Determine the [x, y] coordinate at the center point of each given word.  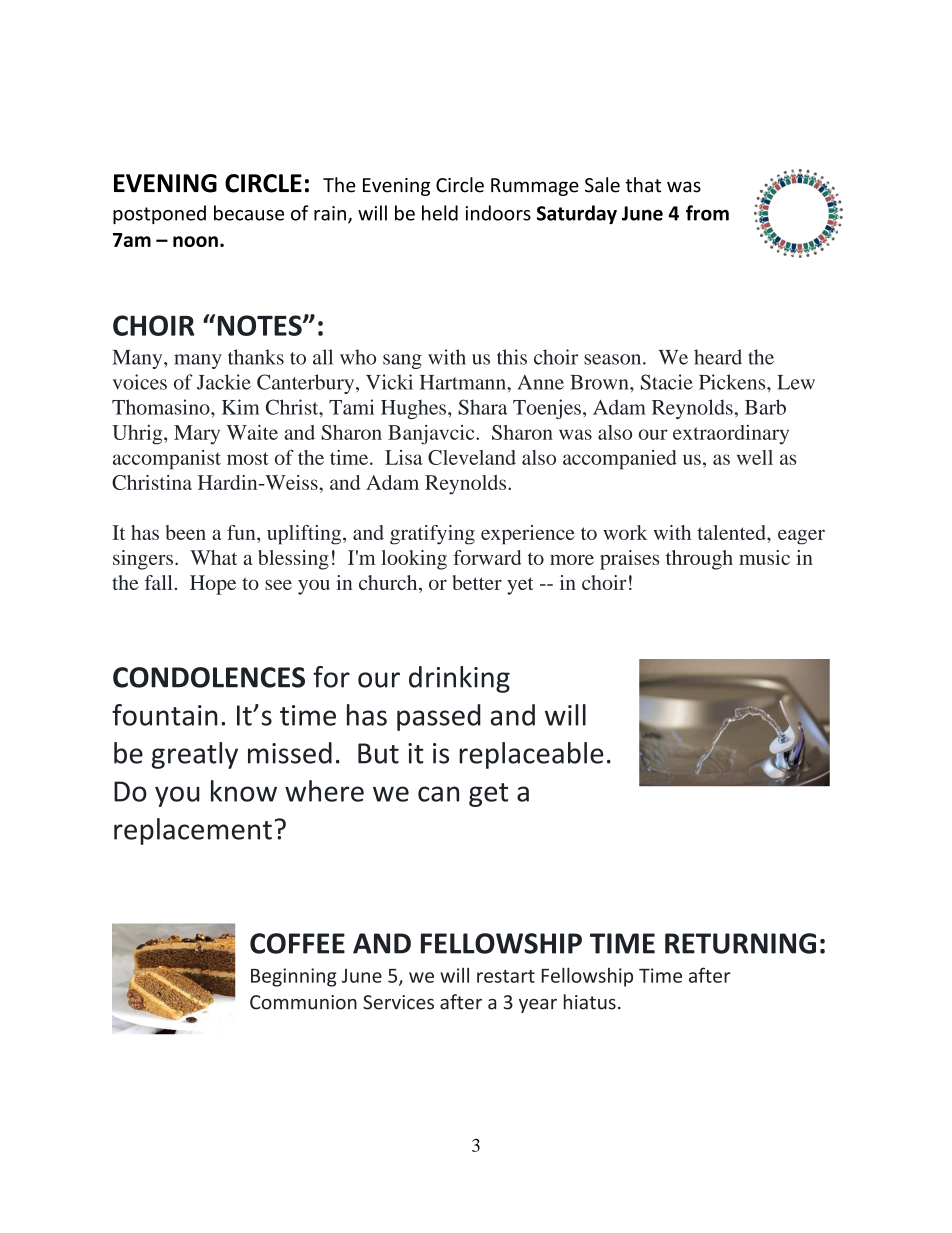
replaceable [531, 755]
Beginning [294, 977]
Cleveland [472, 457]
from [707, 213]
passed [439, 717]
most [248, 458]
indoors [498, 213]
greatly [195, 755]
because [249, 213]
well [755, 457]
